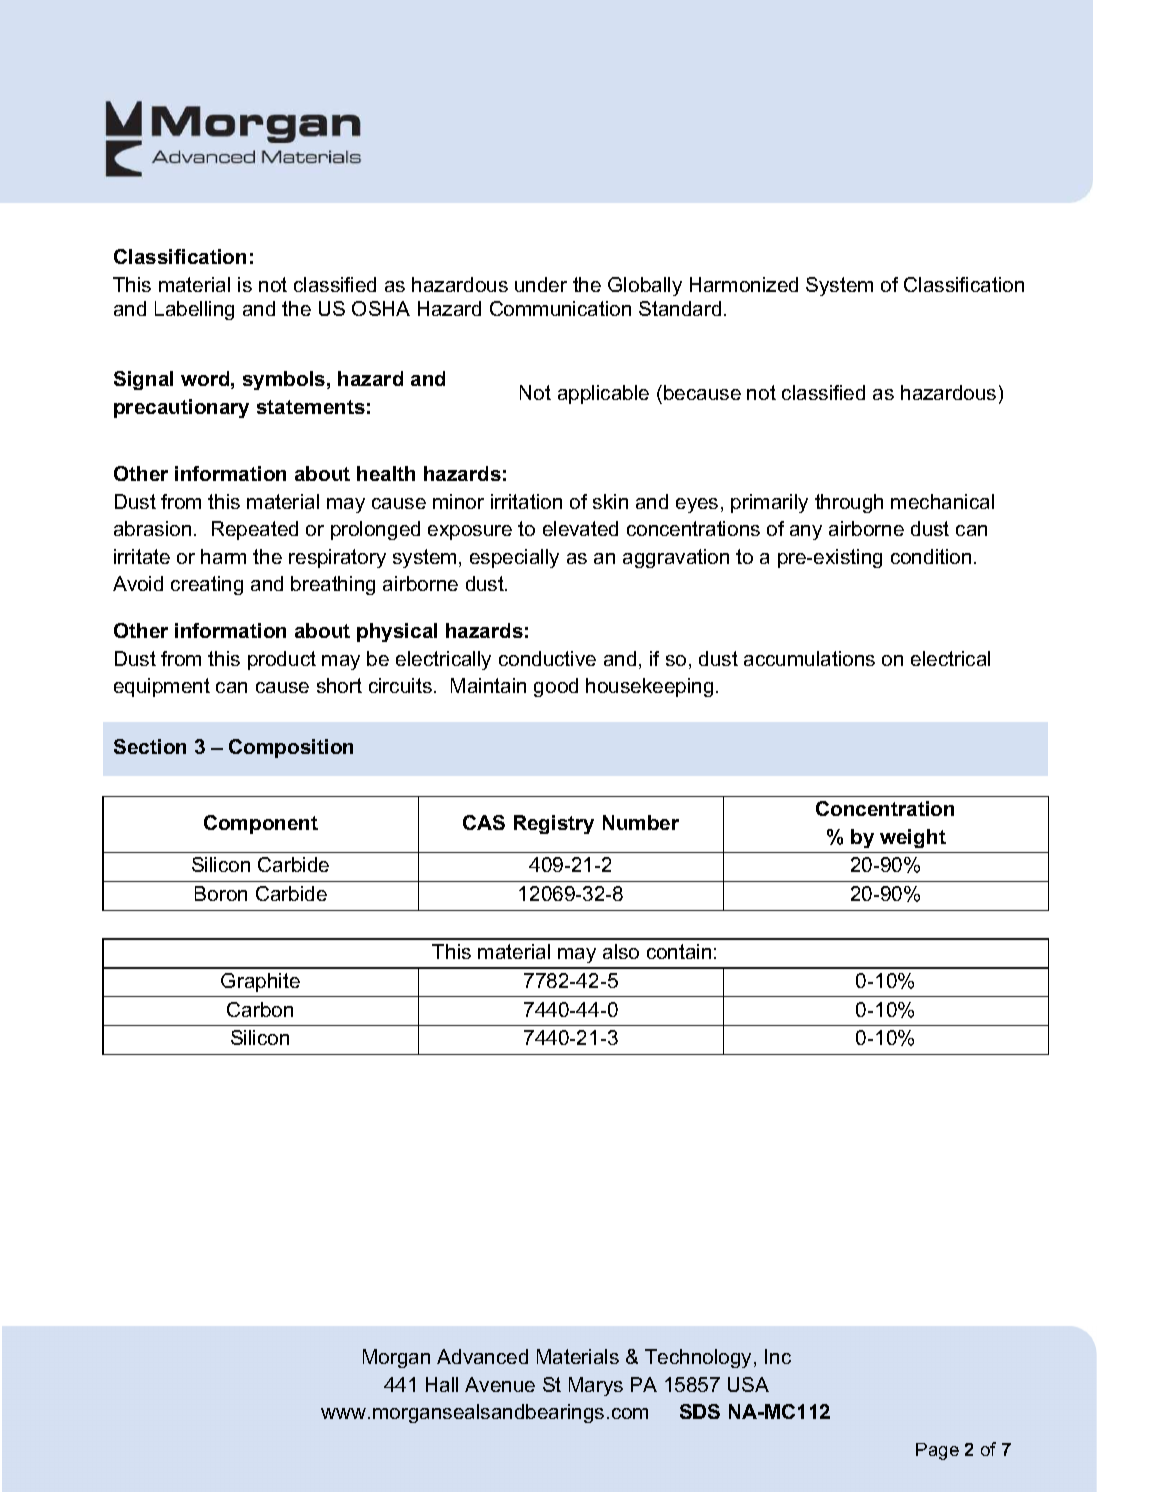  What do you see at coordinates (194, 310) in the screenshot?
I see `Labelling` at bounding box center [194, 310].
